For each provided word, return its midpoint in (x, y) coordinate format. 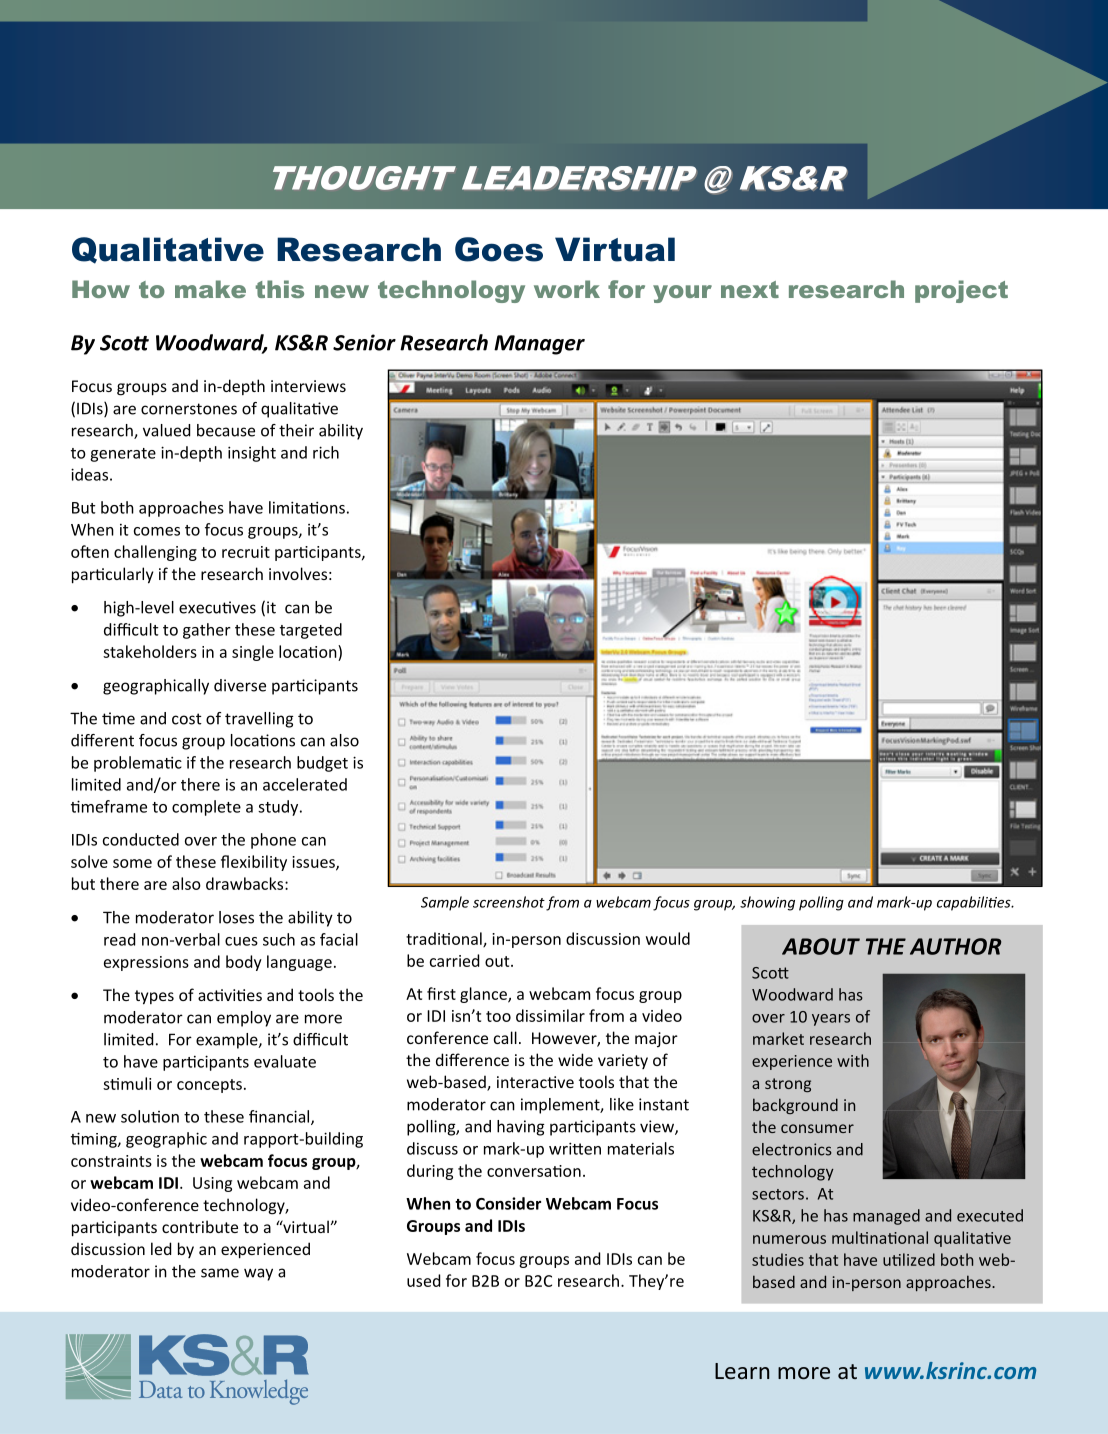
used (423, 1280)
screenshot (509, 902)
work (567, 289)
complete (206, 808)
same (220, 1273)
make (210, 289)
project (961, 291)
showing (767, 903)
